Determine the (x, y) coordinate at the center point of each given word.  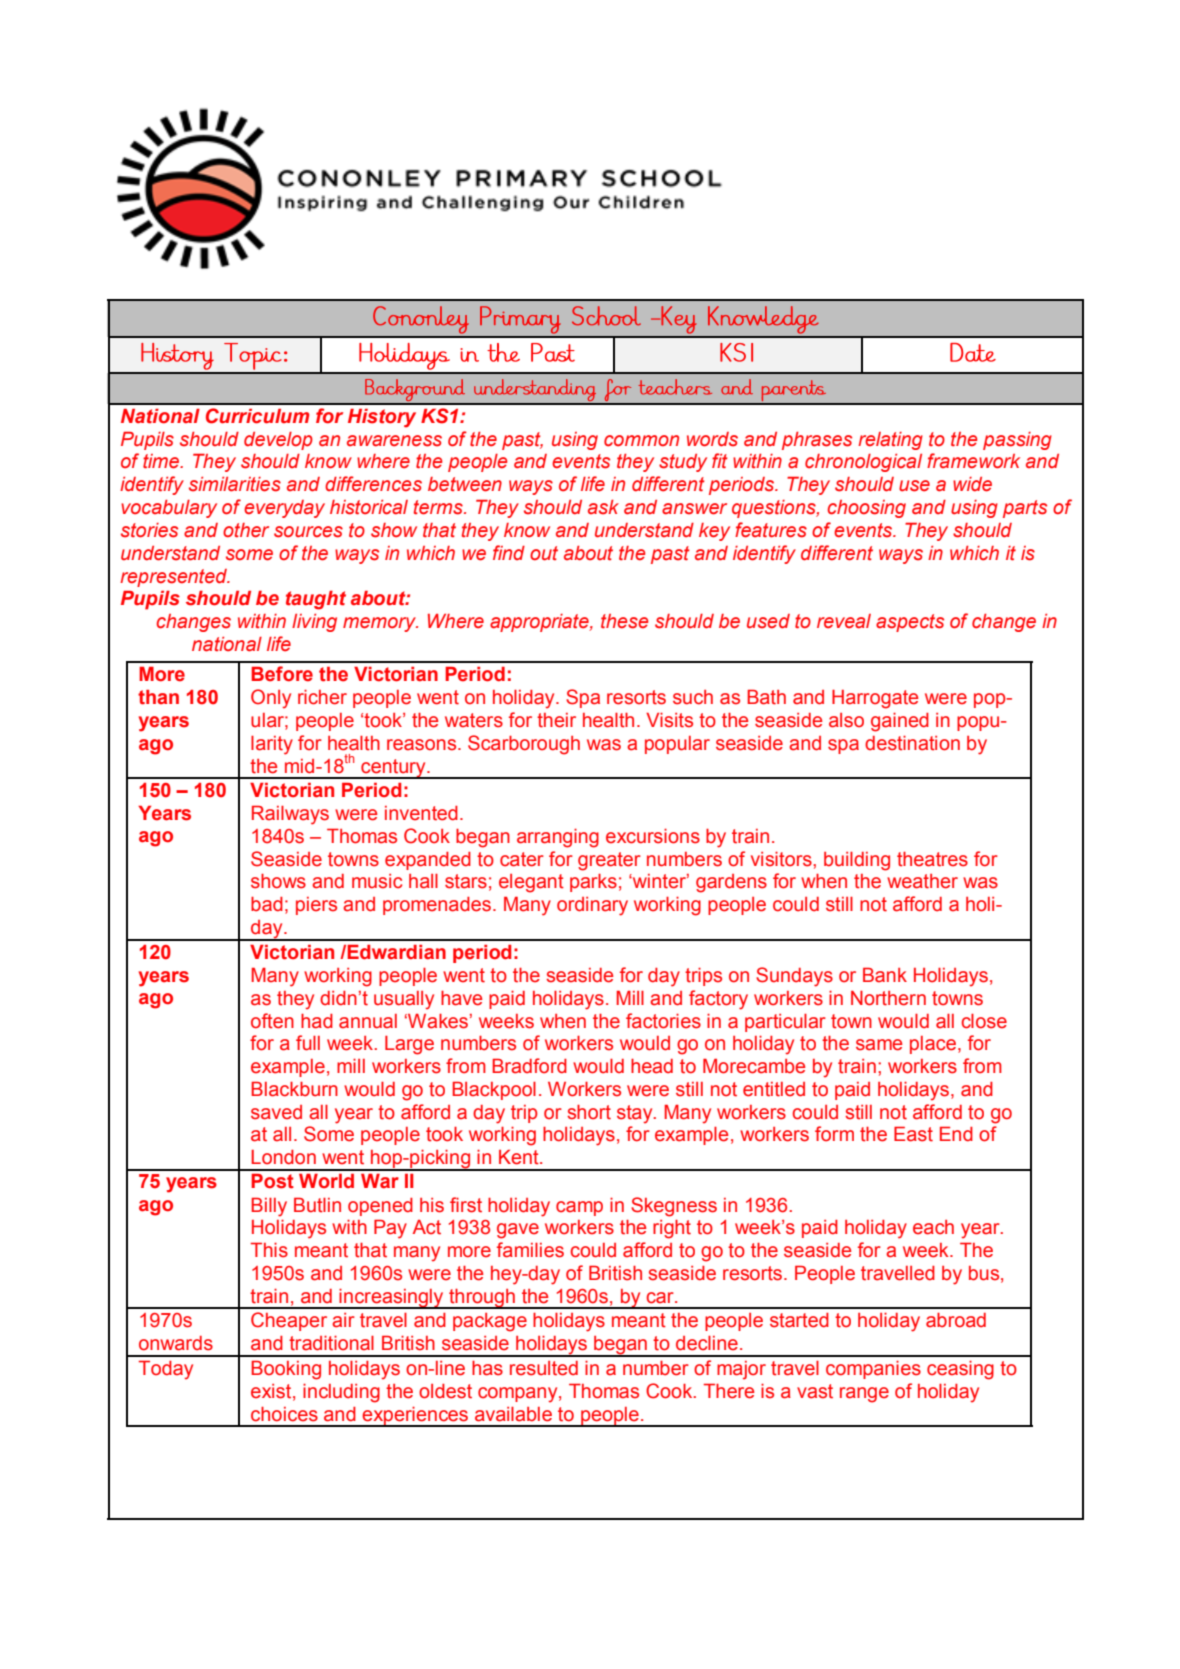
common (641, 441)
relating (890, 441)
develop (278, 441)
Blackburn (294, 1089)
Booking (286, 1370)
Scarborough (524, 745)
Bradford (529, 1066)
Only (271, 699)
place (933, 1045)
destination (912, 743)
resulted (544, 1368)
